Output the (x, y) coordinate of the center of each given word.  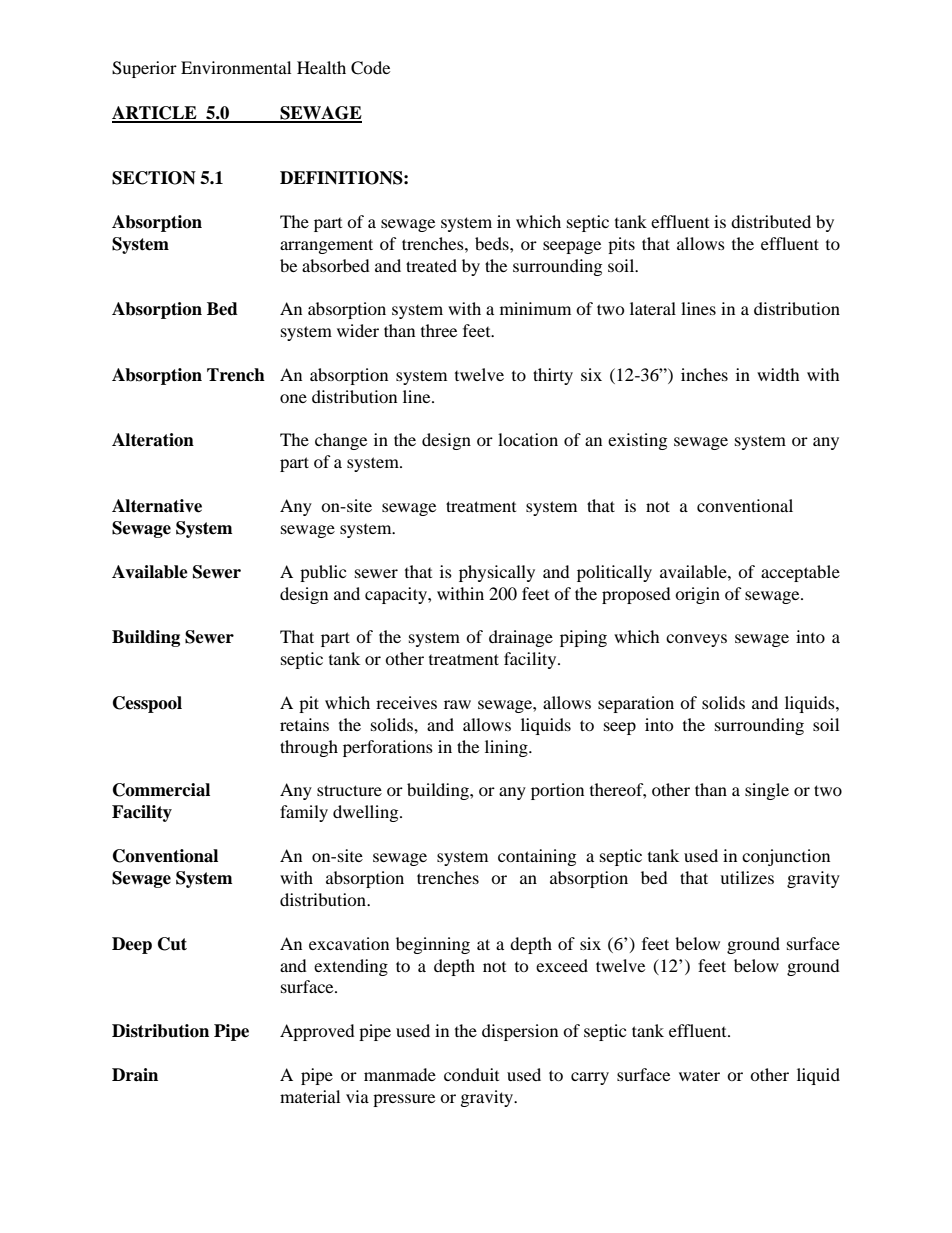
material (310, 1096)
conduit (471, 1074)
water (699, 1075)
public (323, 573)
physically (497, 573)
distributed (771, 221)
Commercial (161, 790)
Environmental (236, 67)
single (767, 791)
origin (697, 595)
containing (537, 857)
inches (704, 374)
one (293, 398)
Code (370, 68)
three (439, 330)
